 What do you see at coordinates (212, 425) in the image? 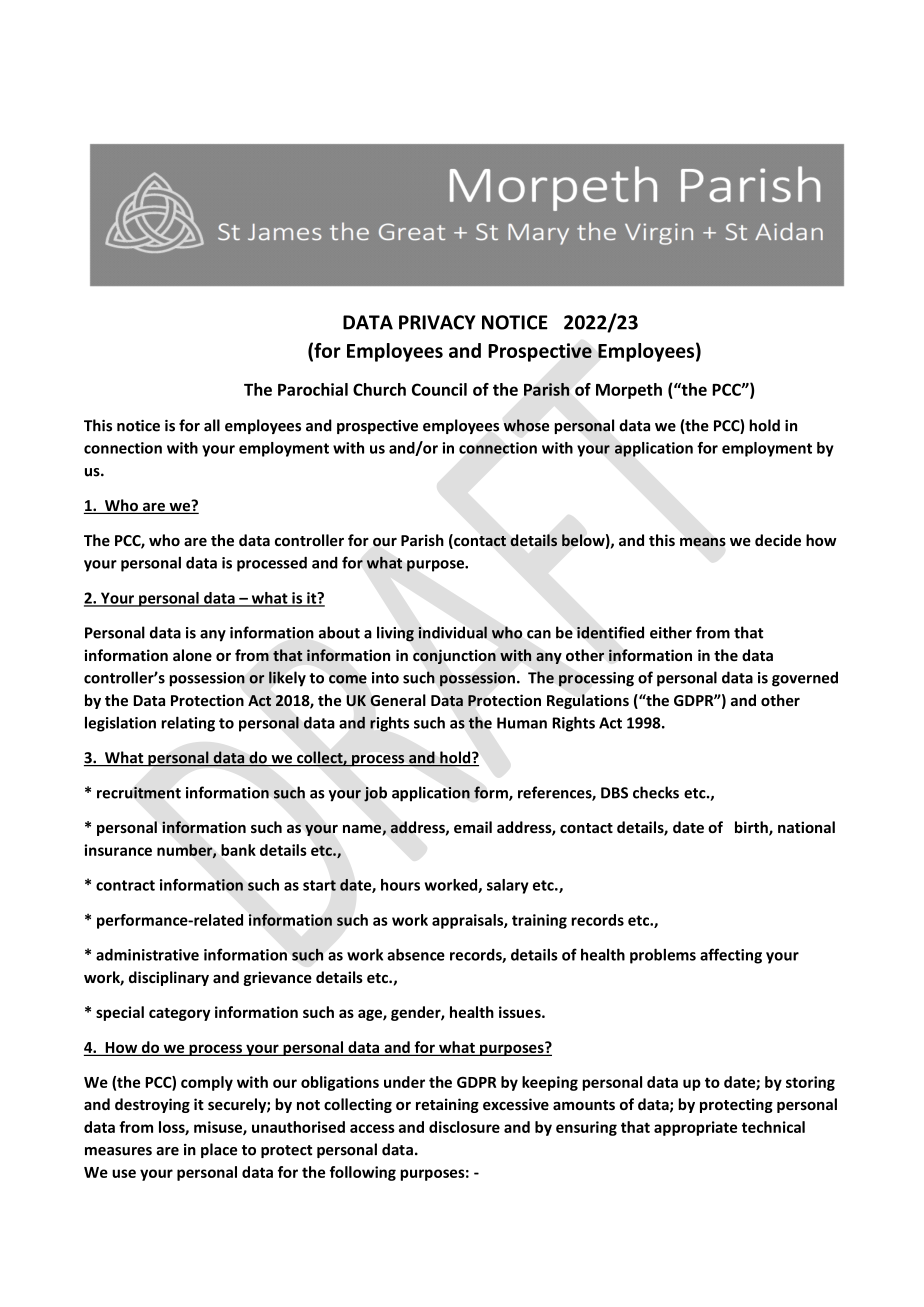
I see `all` at bounding box center [212, 425].
